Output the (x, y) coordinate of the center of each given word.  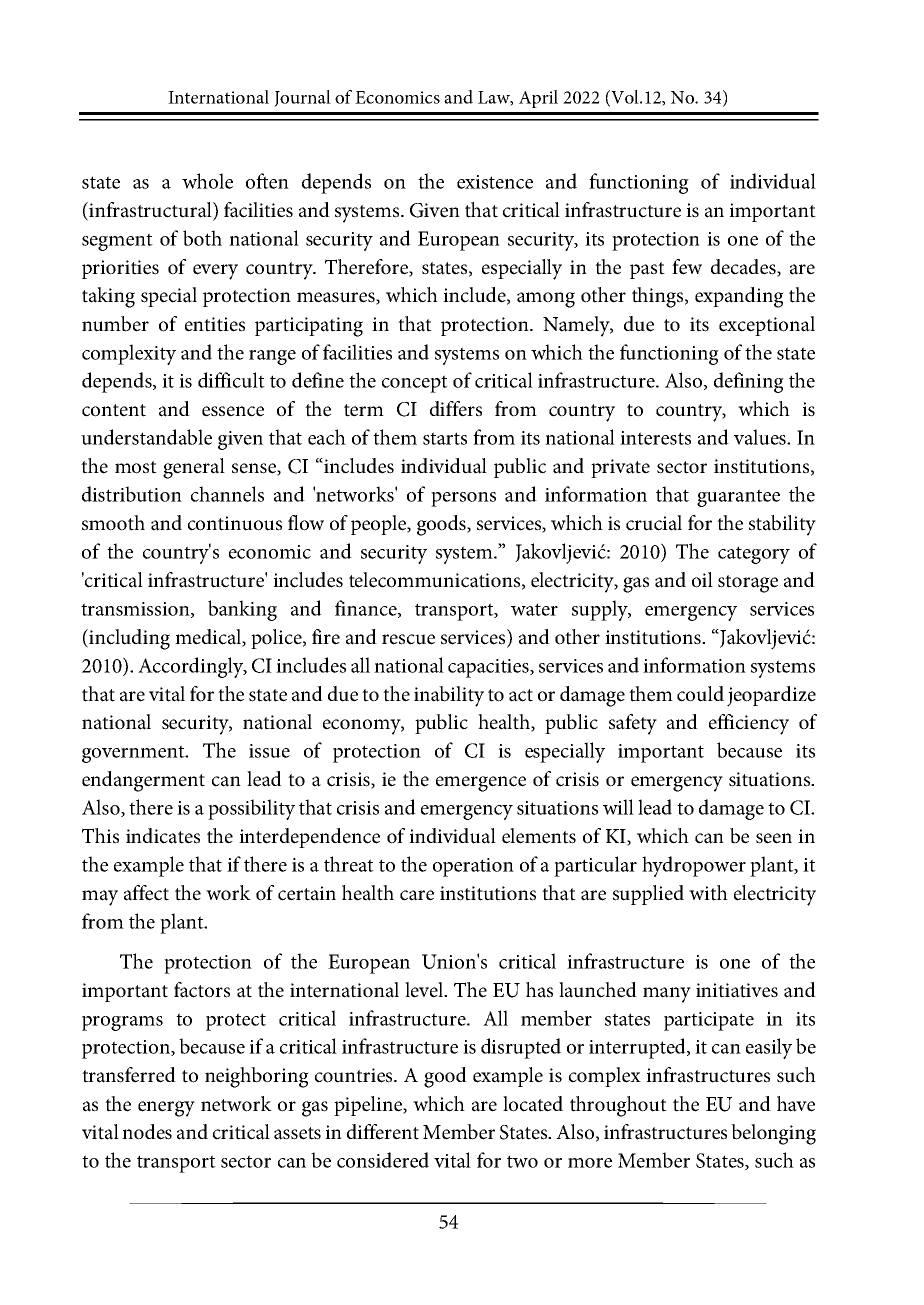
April (538, 99)
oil (702, 580)
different (383, 1132)
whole (207, 181)
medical (209, 637)
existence (495, 182)
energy (166, 1109)
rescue (408, 639)
